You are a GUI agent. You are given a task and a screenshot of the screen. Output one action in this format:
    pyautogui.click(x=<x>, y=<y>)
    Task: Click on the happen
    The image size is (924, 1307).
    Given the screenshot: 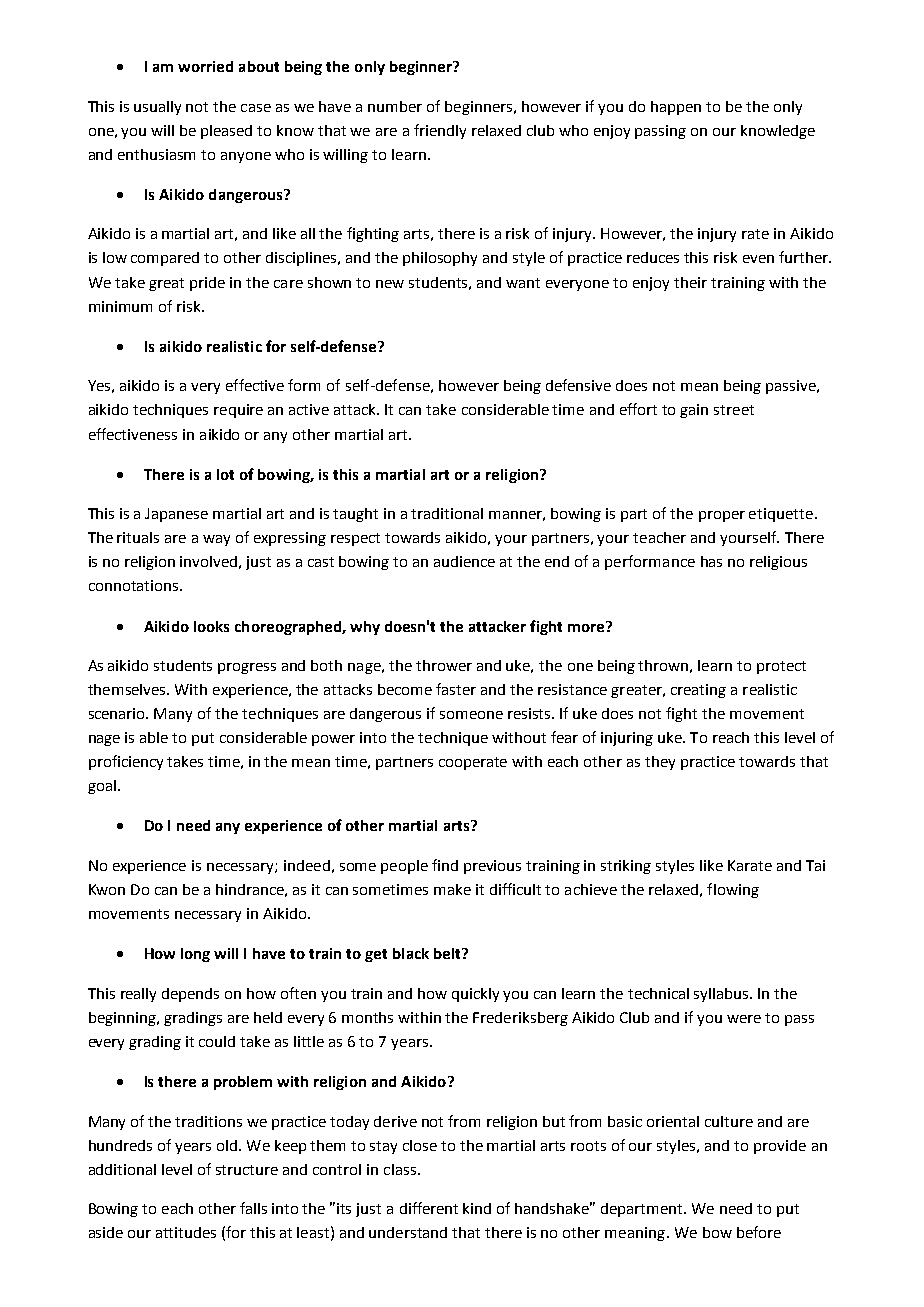 What is the action you would take?
    pyautogui.click(x=676, y=108)
